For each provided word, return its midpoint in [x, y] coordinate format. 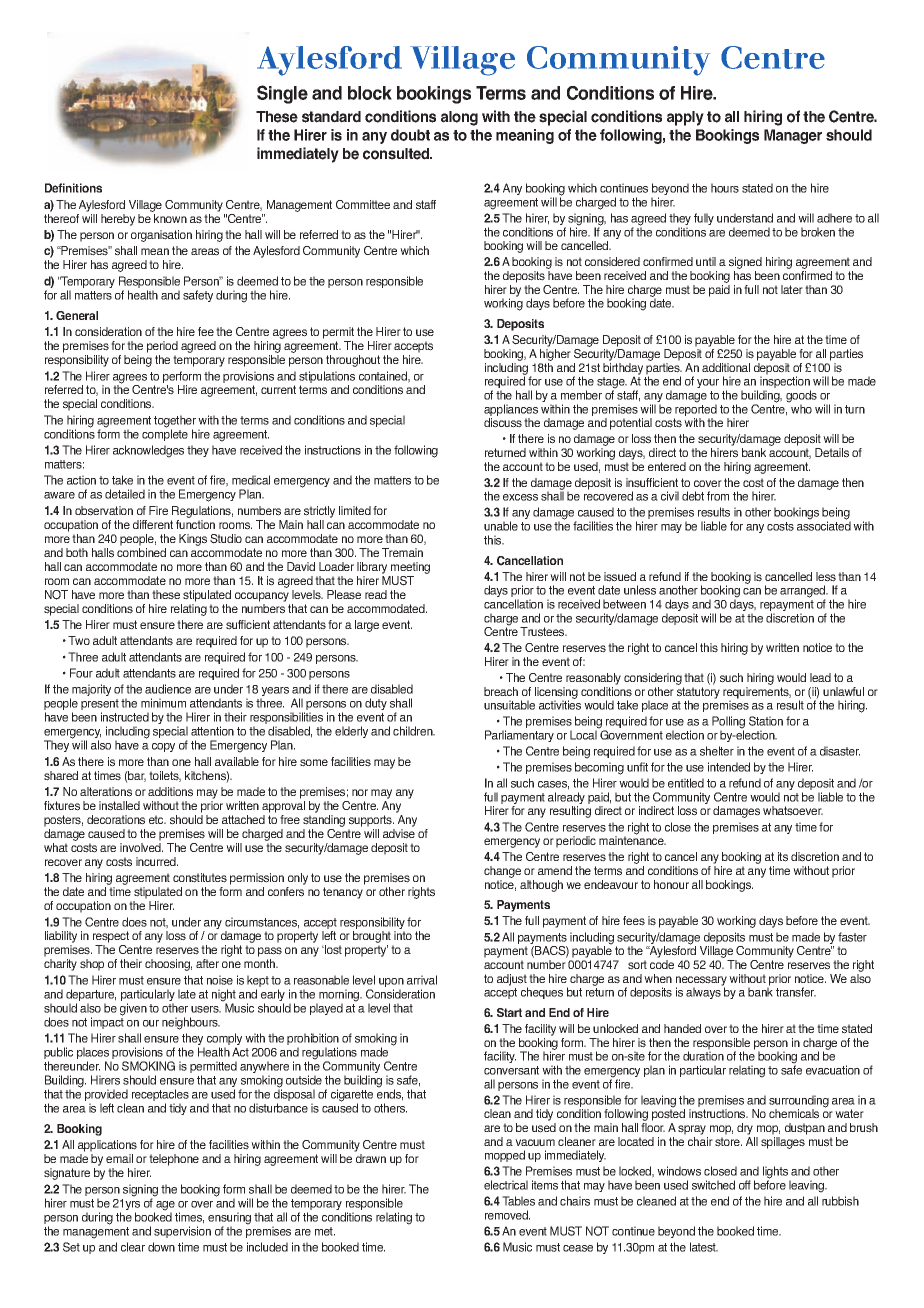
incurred [157, 861]
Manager [793, 136]
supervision [182, 1232]
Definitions [73, 188]
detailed [125, 494]
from [718, 496]
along [459, 118]
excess [520, 497]
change [502, 872]
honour [671, 884]
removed [507, 1215]
